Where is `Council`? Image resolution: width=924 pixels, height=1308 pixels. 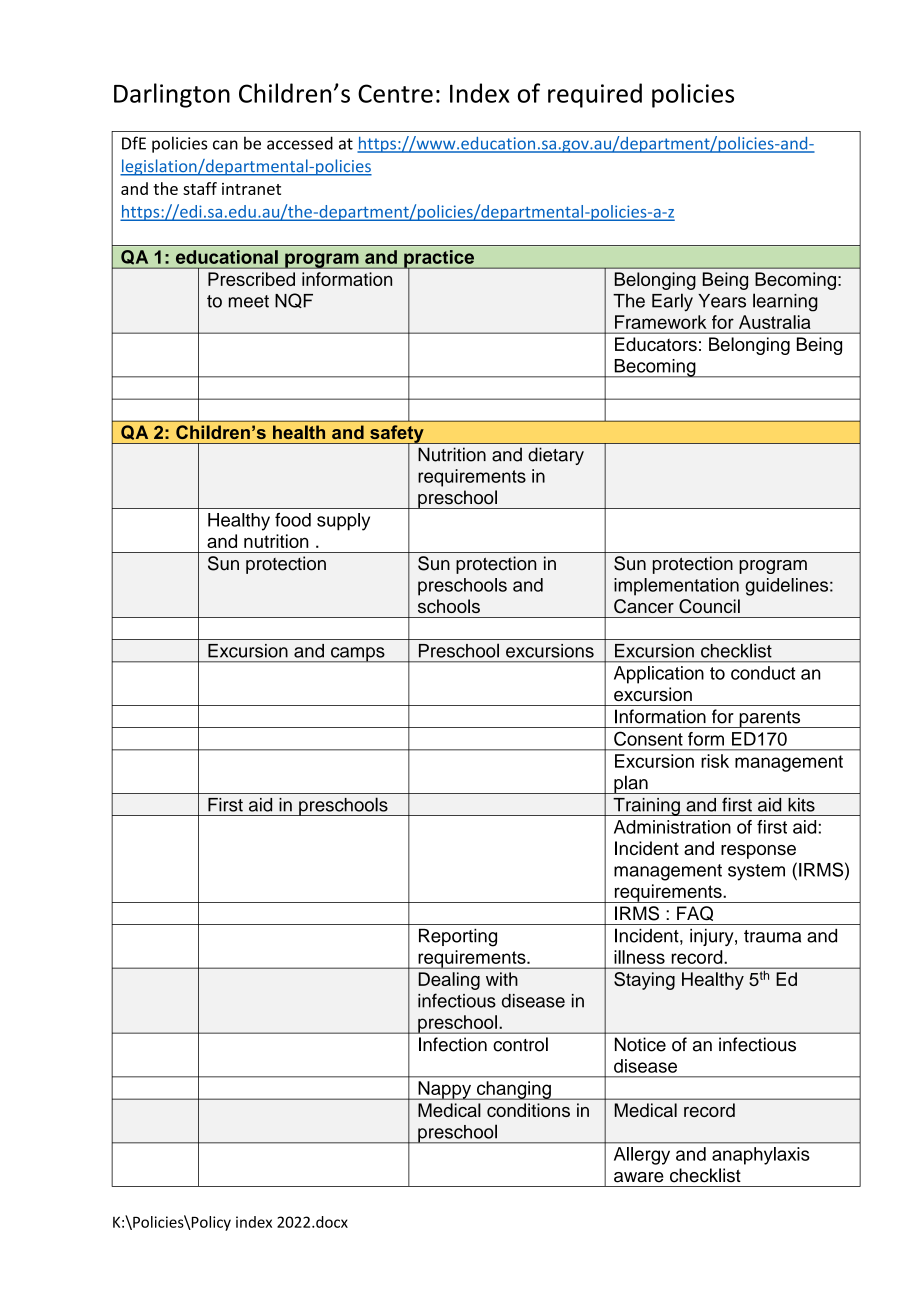 Council is located at coordinates (709, 606).
